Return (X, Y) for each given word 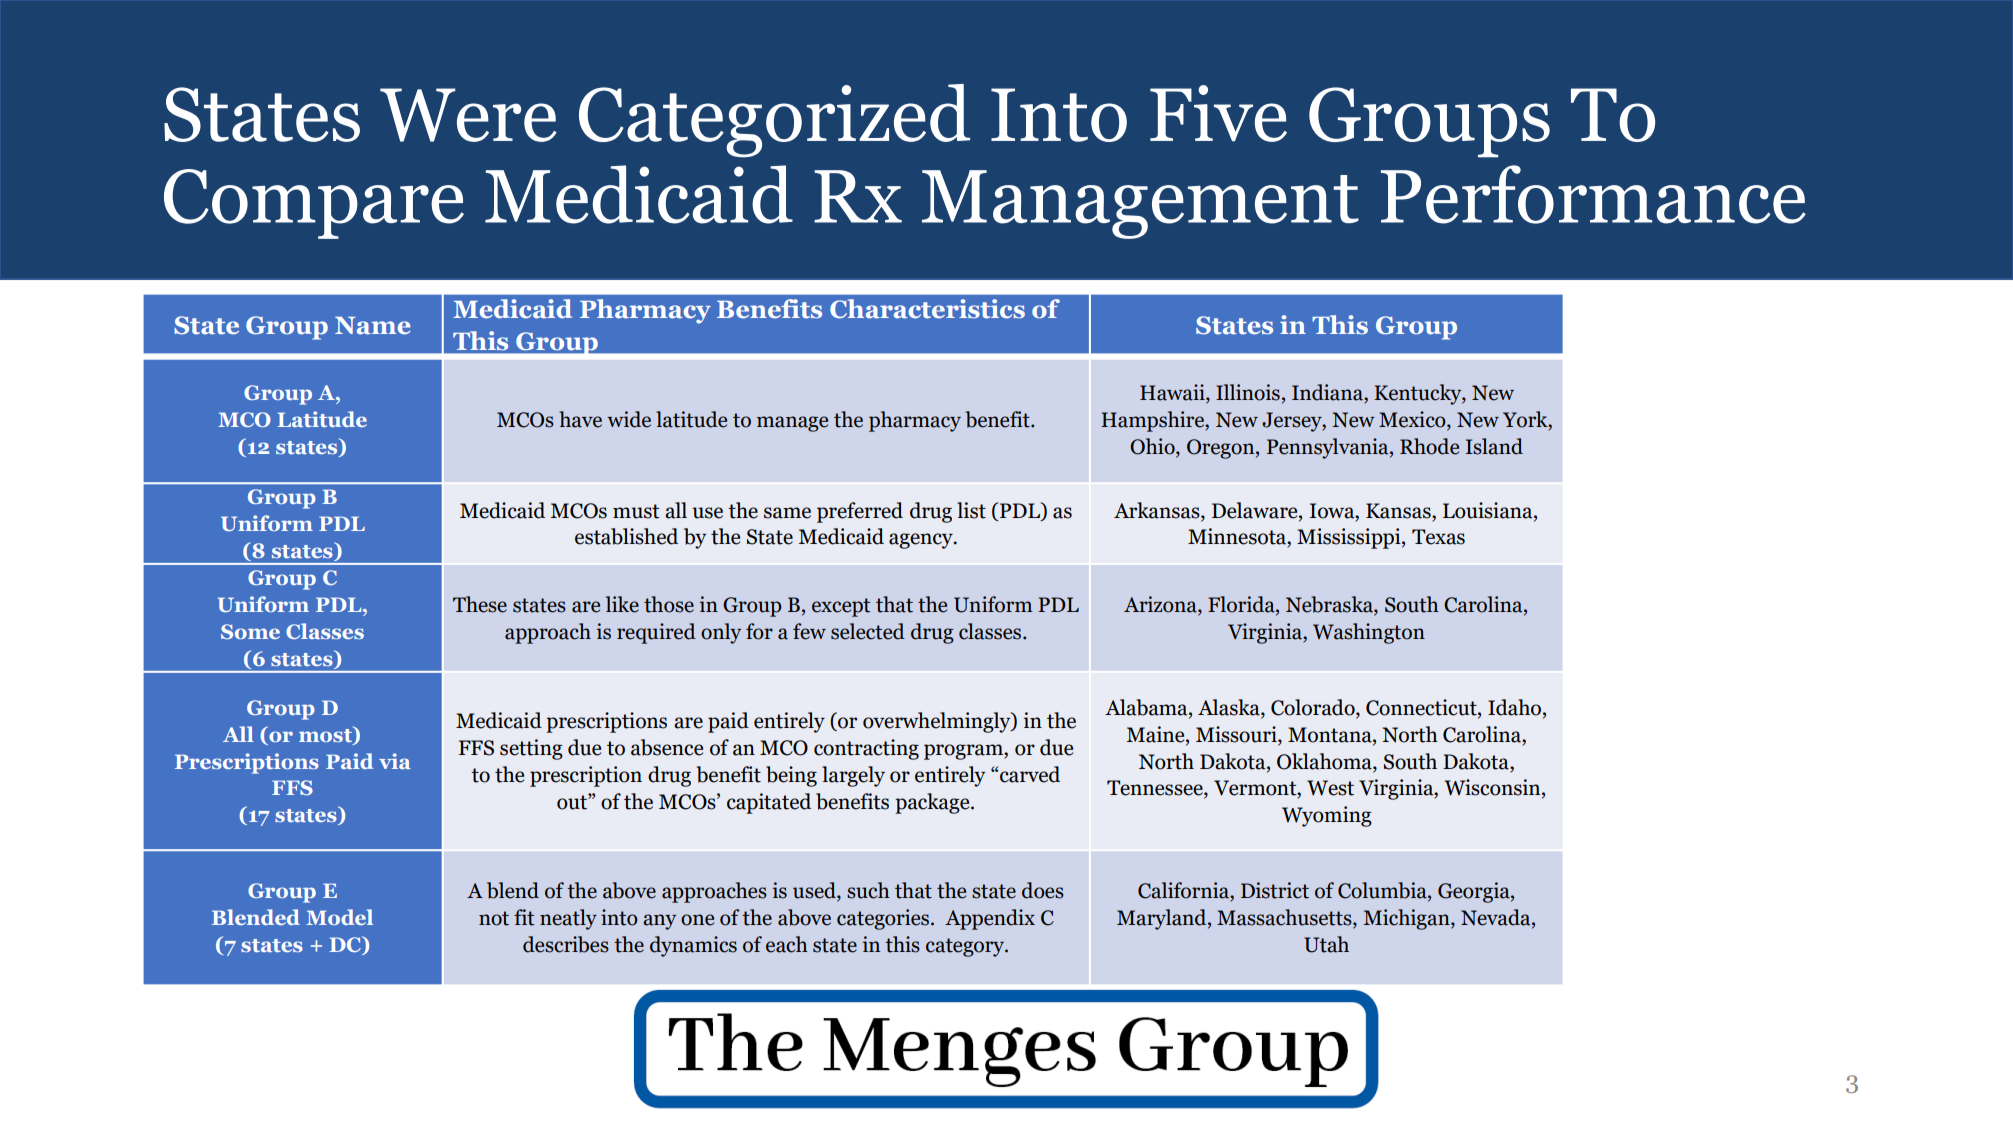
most (326, 734)
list (971, 510)
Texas (1438, 537)
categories (884, 919)
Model (339, 917)
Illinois (1248, 392)
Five (1218, 113)
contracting (866, 749)
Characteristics (927, 309)
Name (373, 326)
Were (468, 115)
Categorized (774, 121)
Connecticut (1422, 707)
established (626, 536)
